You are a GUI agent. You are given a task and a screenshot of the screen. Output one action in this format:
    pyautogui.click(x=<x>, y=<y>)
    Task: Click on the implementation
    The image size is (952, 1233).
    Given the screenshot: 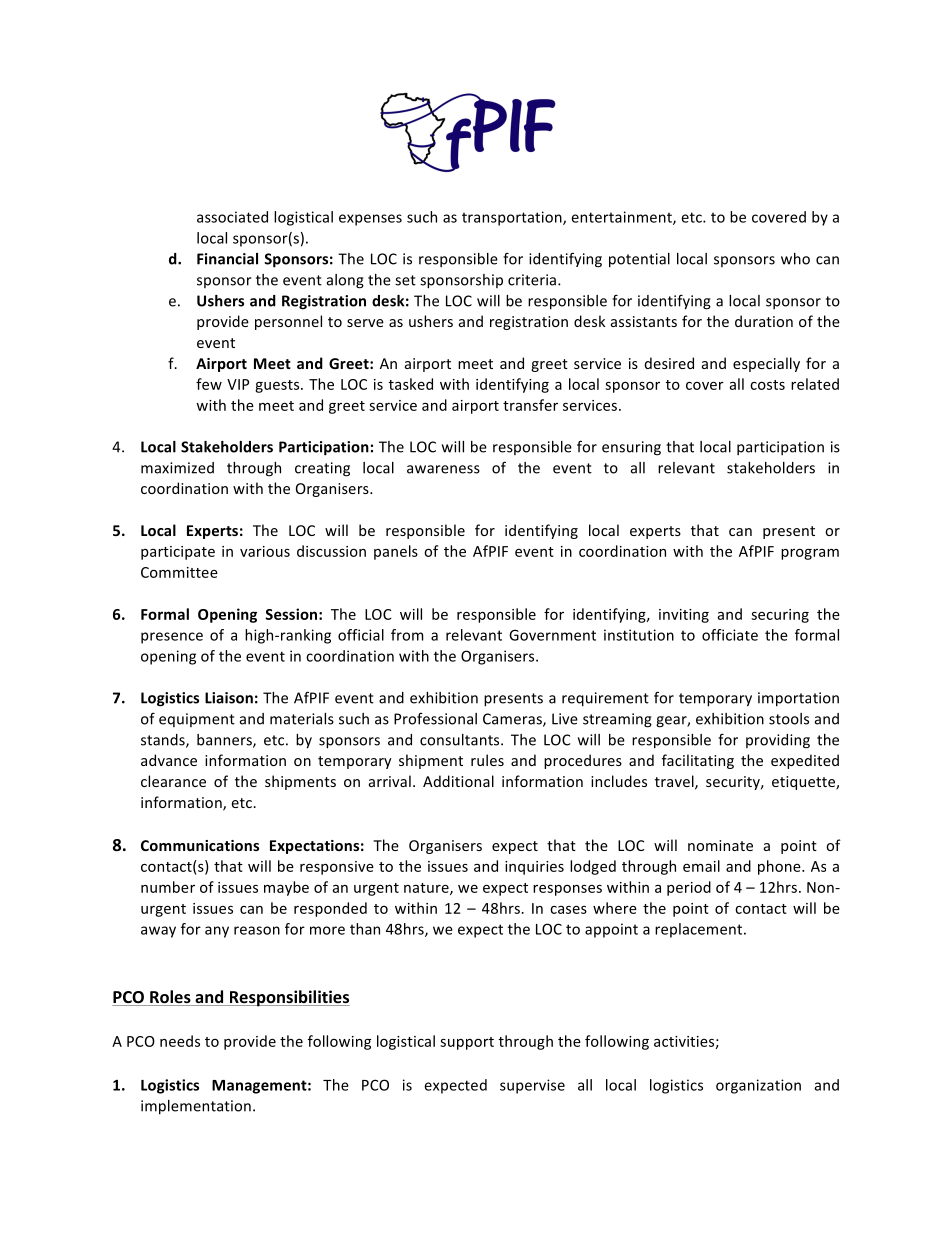 What is the action you would take?
    pyautogui.click(x=196, y=1107)
